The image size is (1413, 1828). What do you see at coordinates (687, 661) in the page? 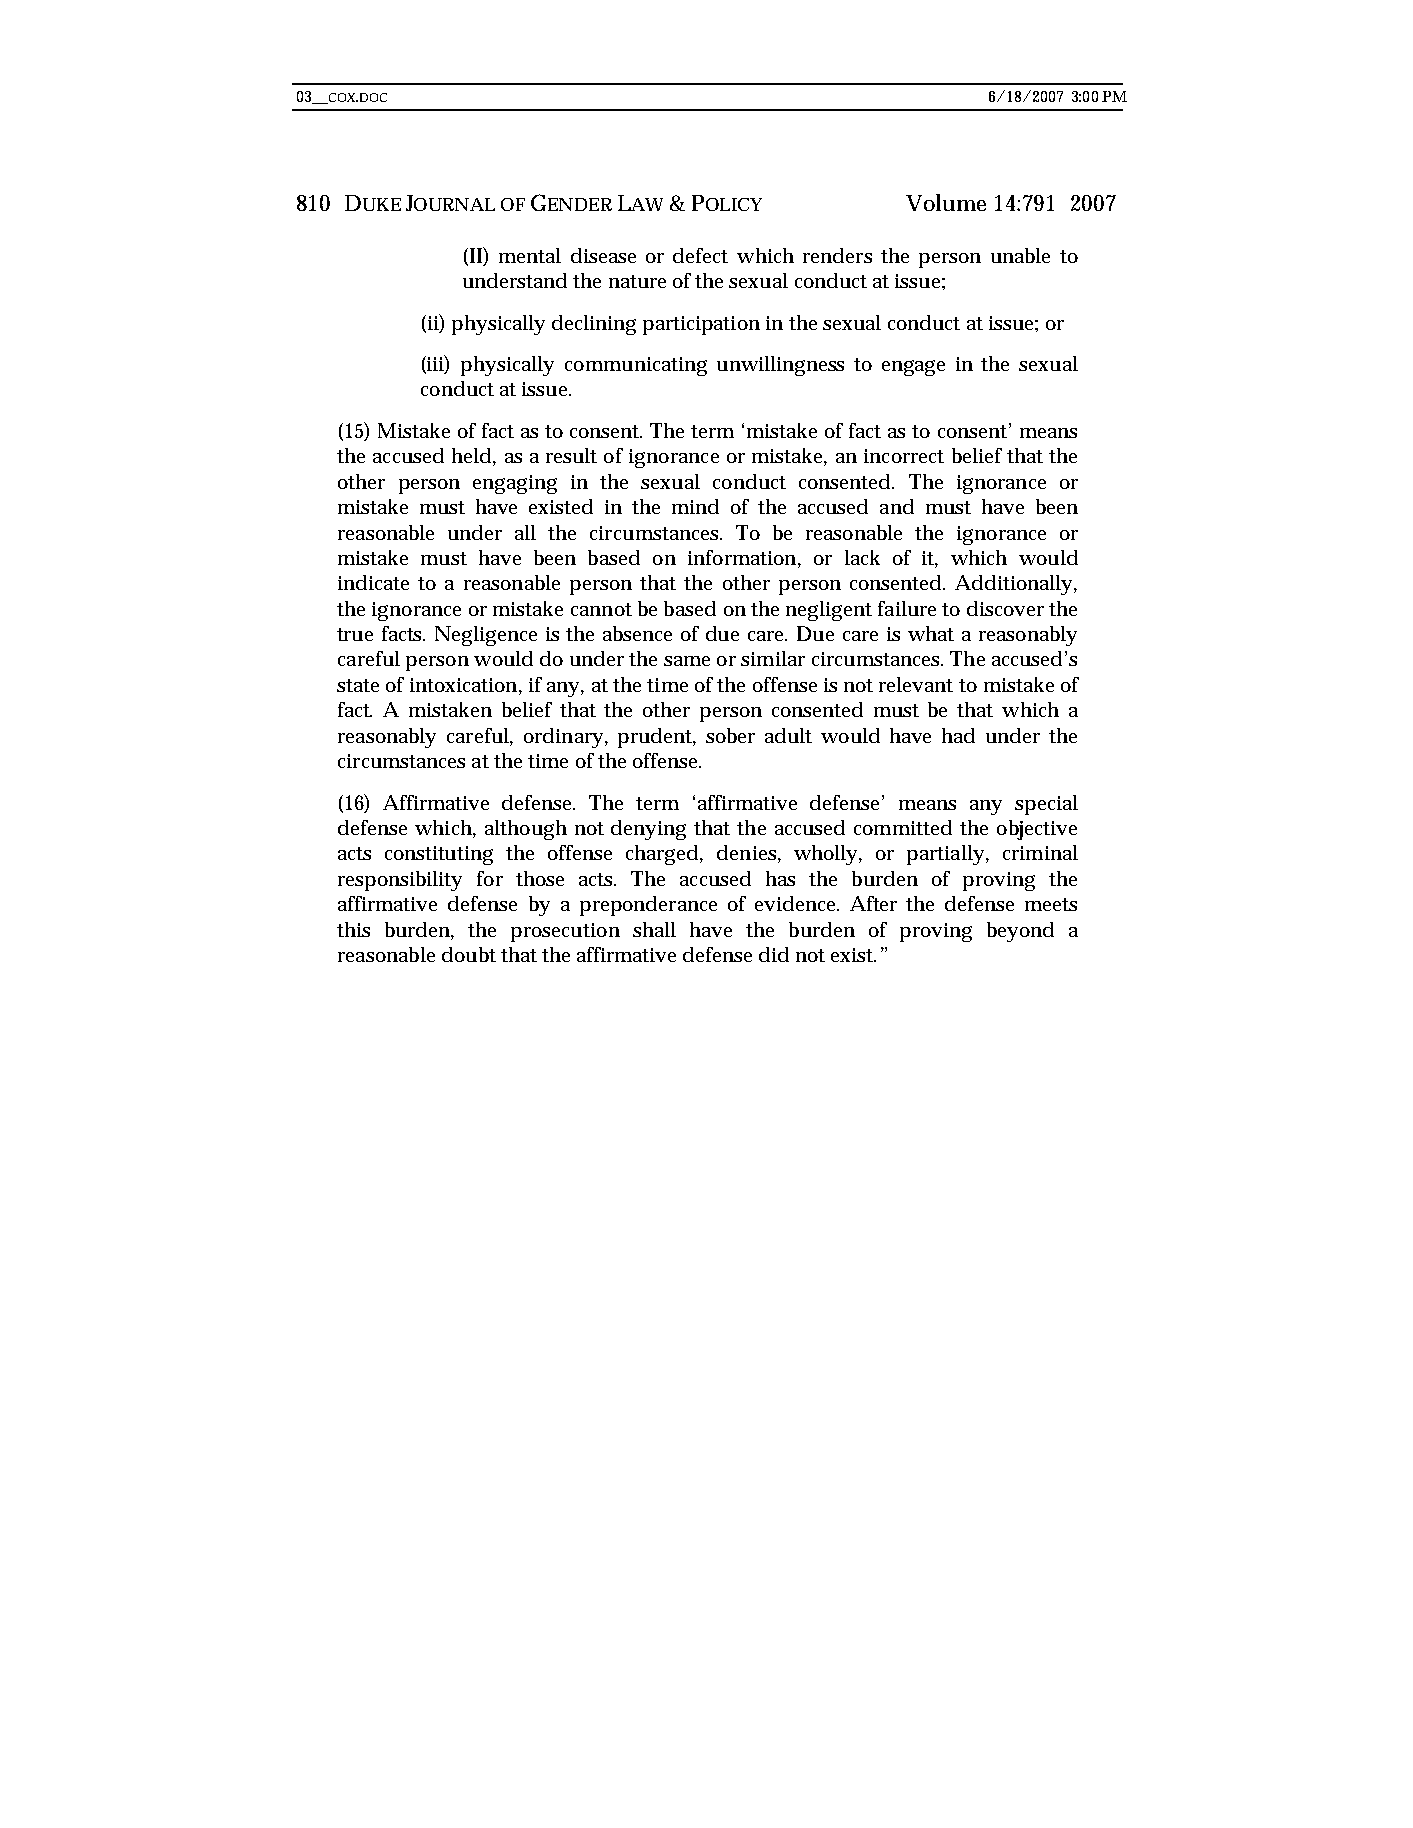
I see `same` at bounding box center [687, 661].
